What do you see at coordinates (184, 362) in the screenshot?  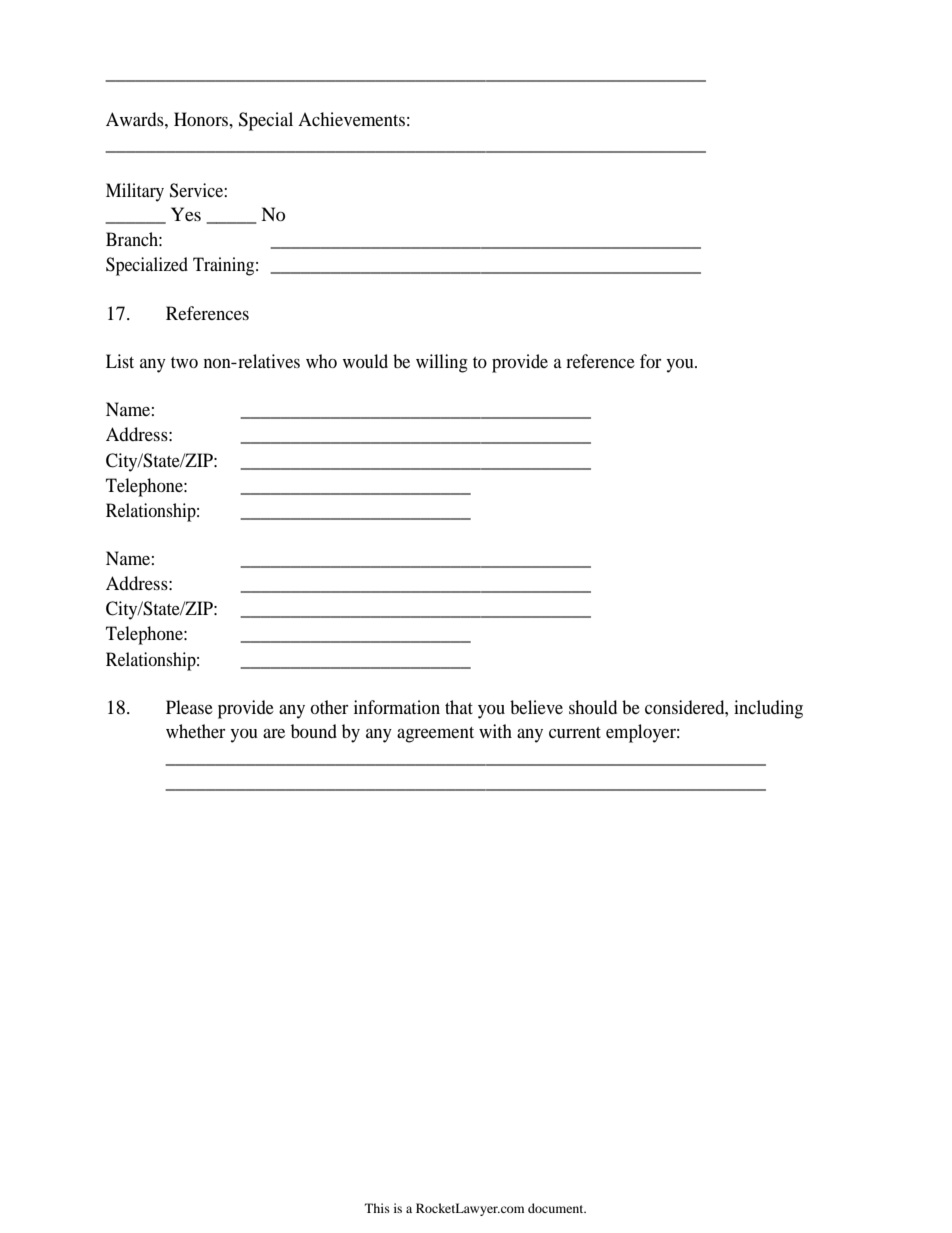 I see `two` at bounding box center [184, 362].
